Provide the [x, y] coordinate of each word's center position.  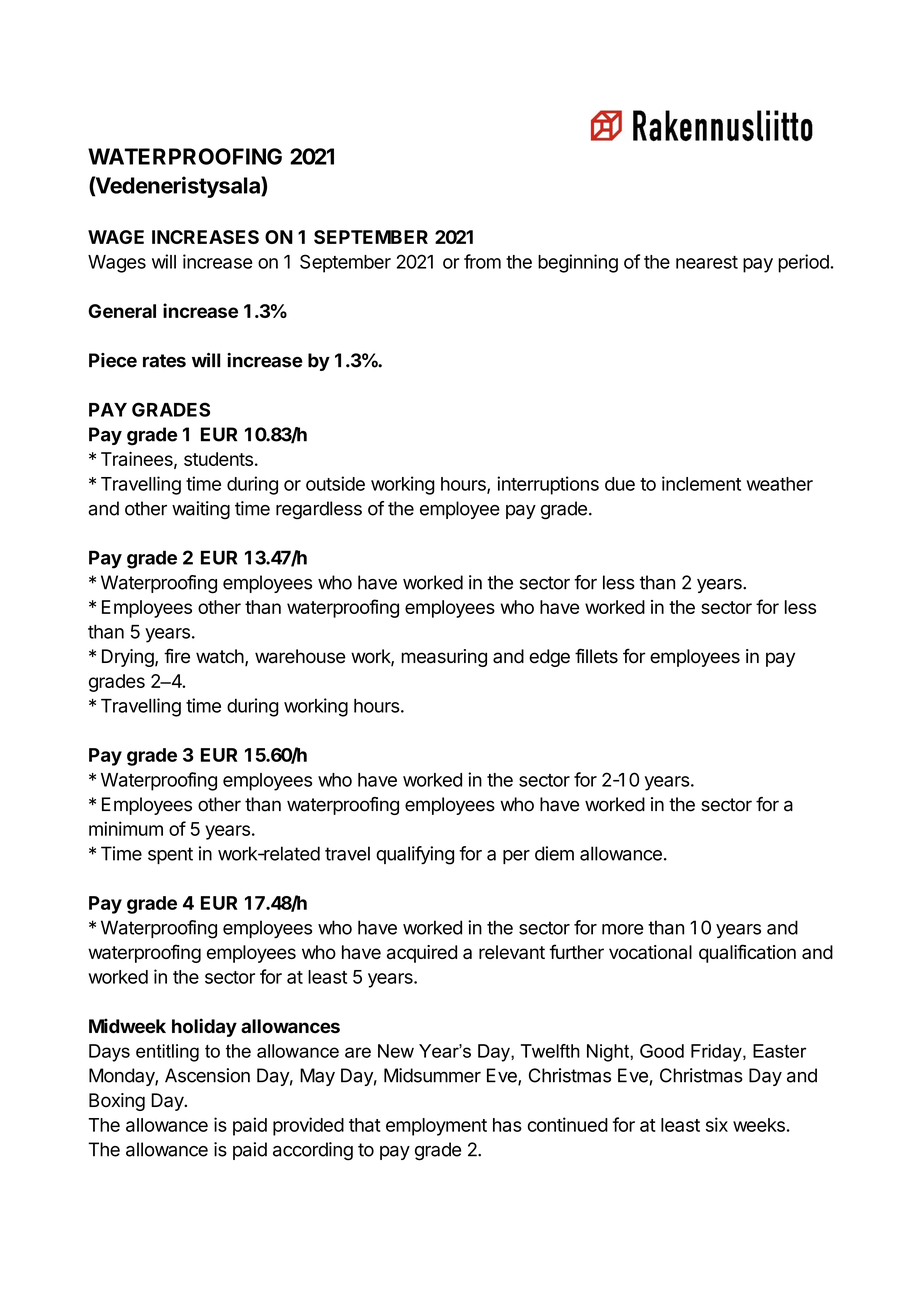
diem [554, 853]
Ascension [207, 1075]
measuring [444, 658]
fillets [596, 656]
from [482, 261]
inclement [701, 483]
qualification [747, 953]
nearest [707, 262]
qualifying [415, 855]
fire [177, 656]
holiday [204, 1027]
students [218, 459]
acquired [422, 954]
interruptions [548, 485]
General [122, 311]
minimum [126, 828]
